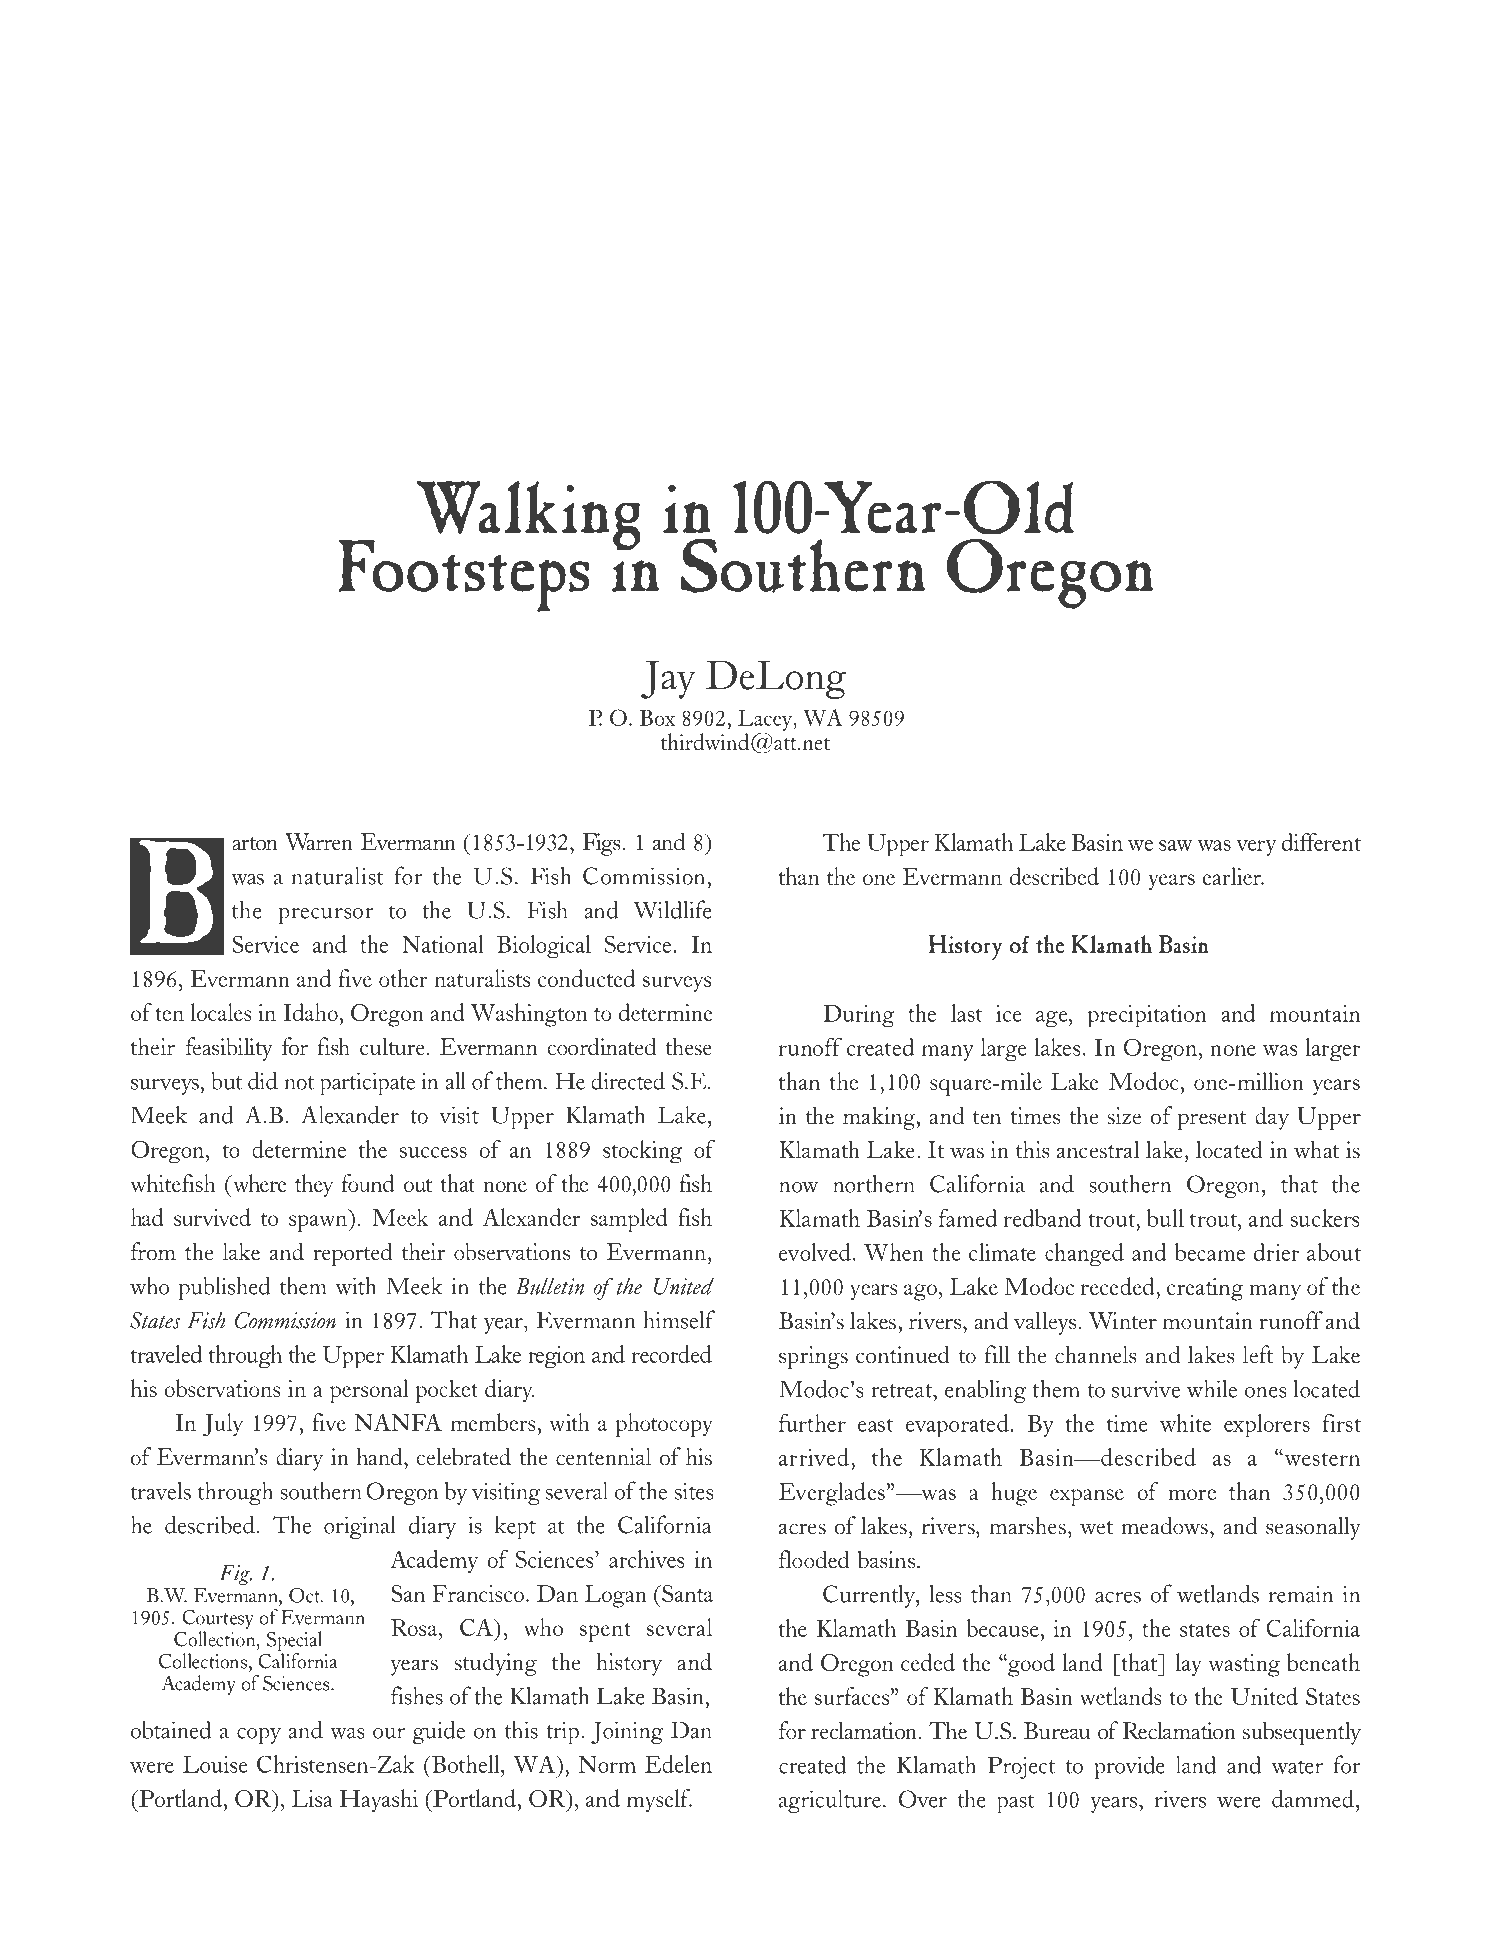 This page has height=1933, width=1494. Describe the element at coordinates (603, 844) in the page. I see `Figs` at that location.
